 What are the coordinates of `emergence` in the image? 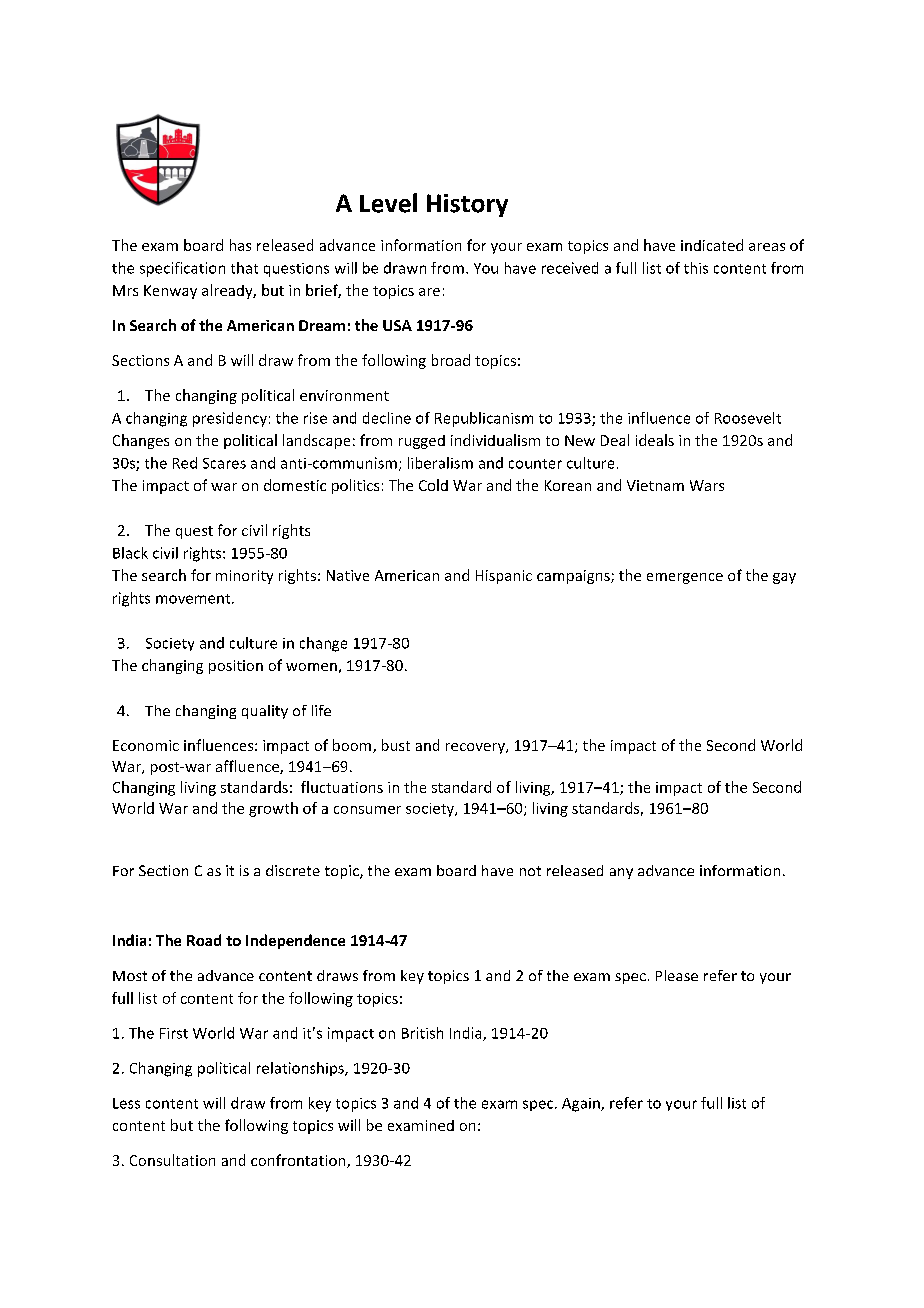 It's located at (685, 578).
